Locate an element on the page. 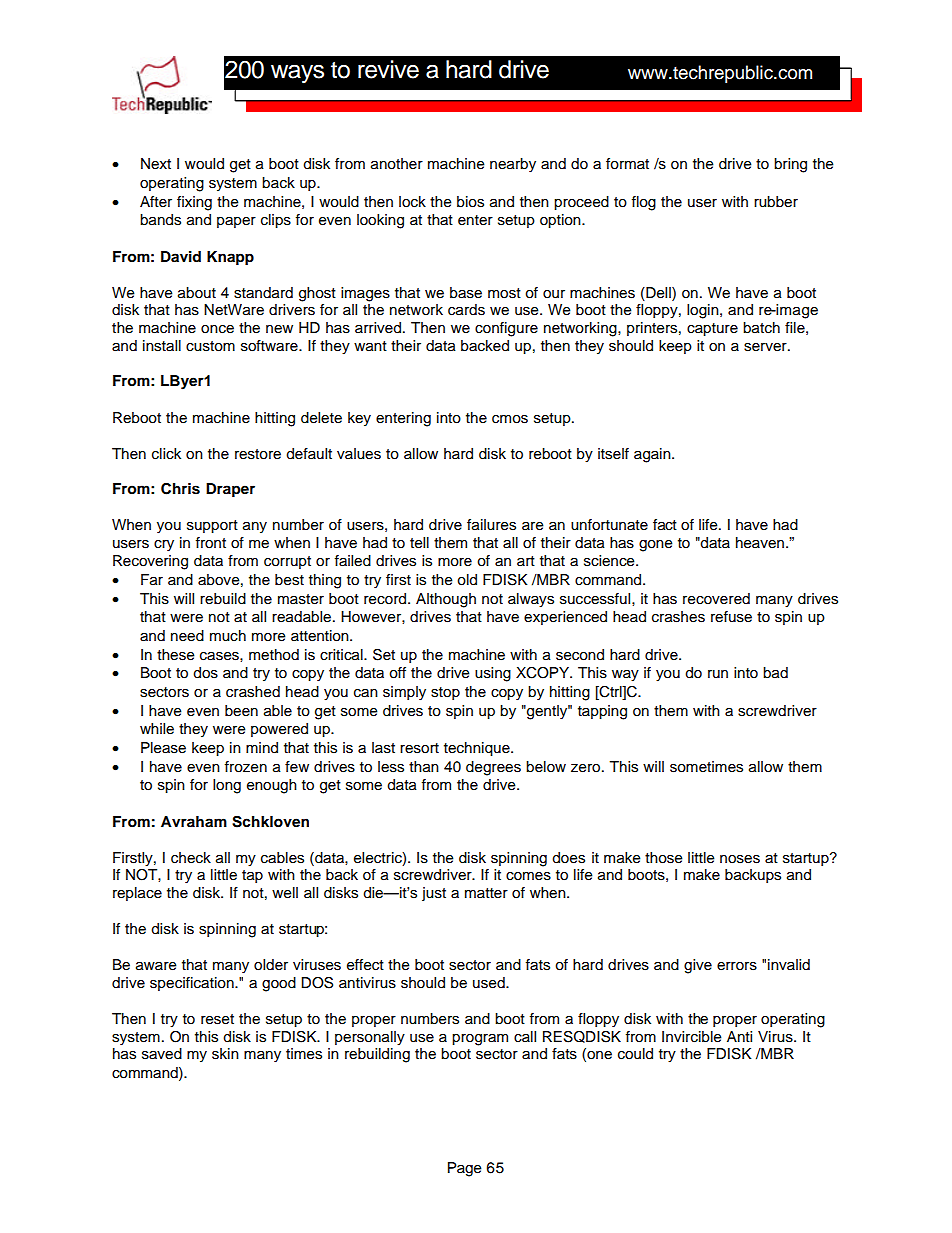 The width and height of the document is (952, 1233). Next is located at coordinates (156, 164).
